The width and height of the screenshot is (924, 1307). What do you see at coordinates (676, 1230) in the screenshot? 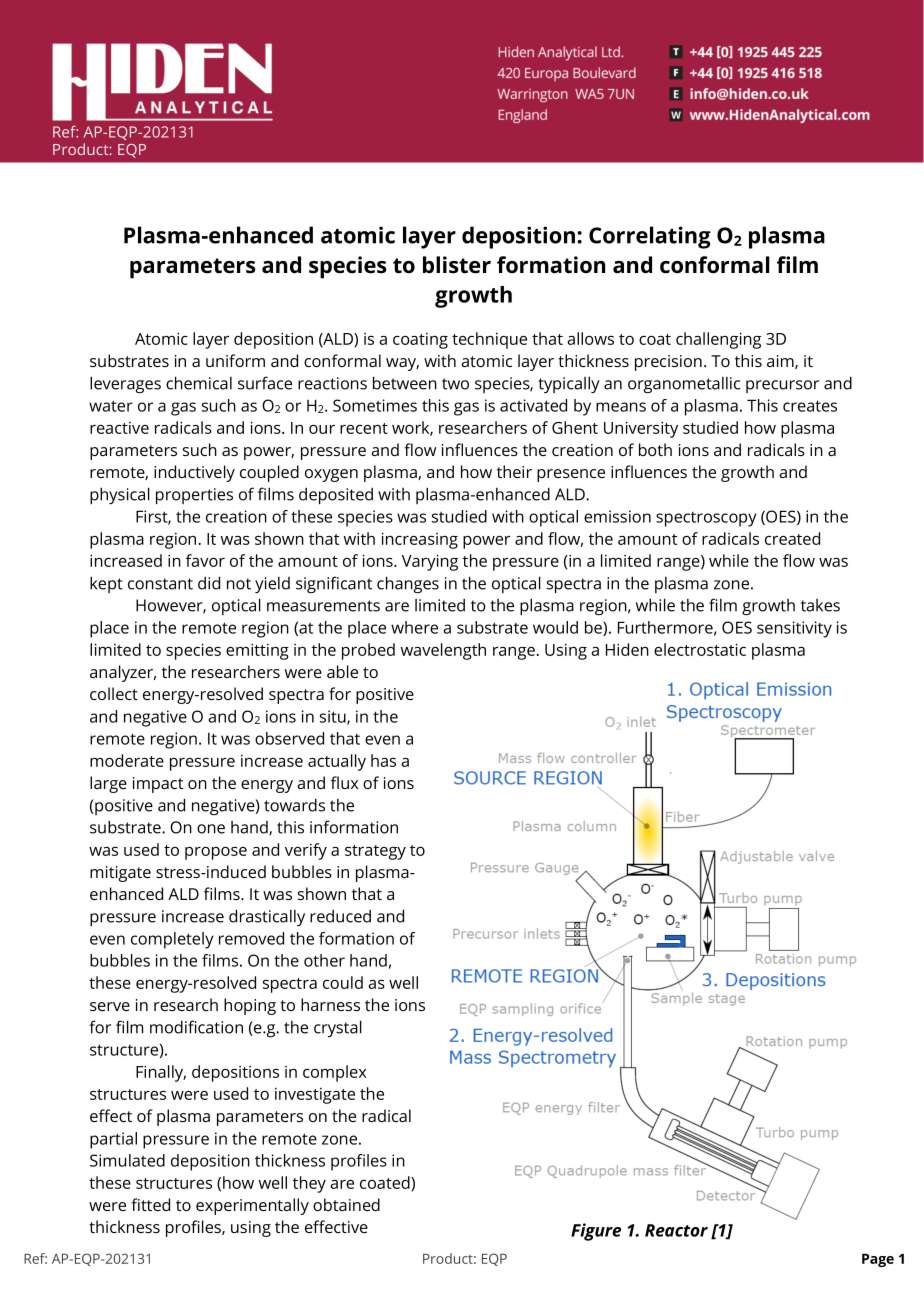
I see `Reactor` at bounding box center [676, 1230].
